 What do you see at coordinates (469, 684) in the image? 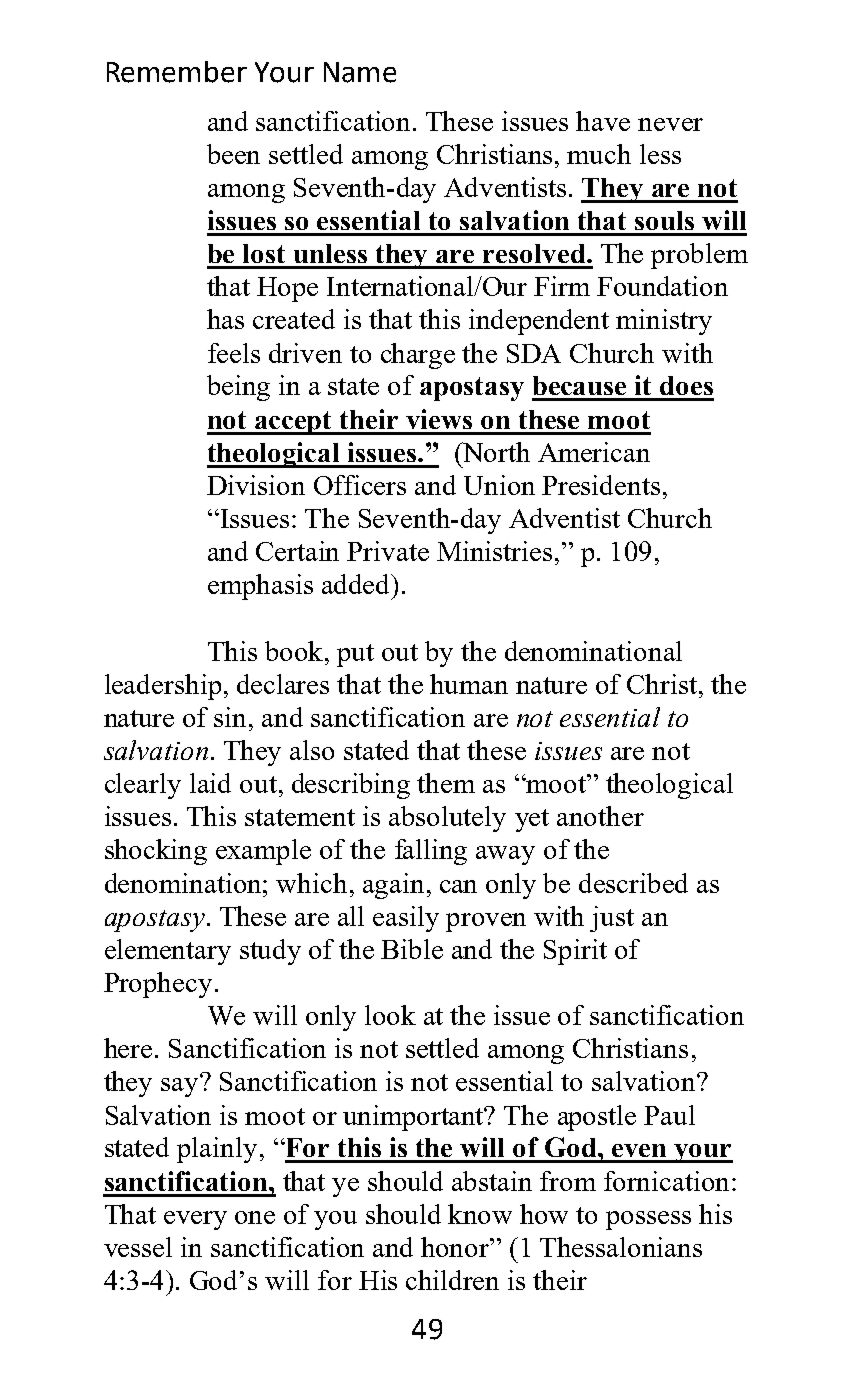
I see `human` at bounding box center [469, 684].
